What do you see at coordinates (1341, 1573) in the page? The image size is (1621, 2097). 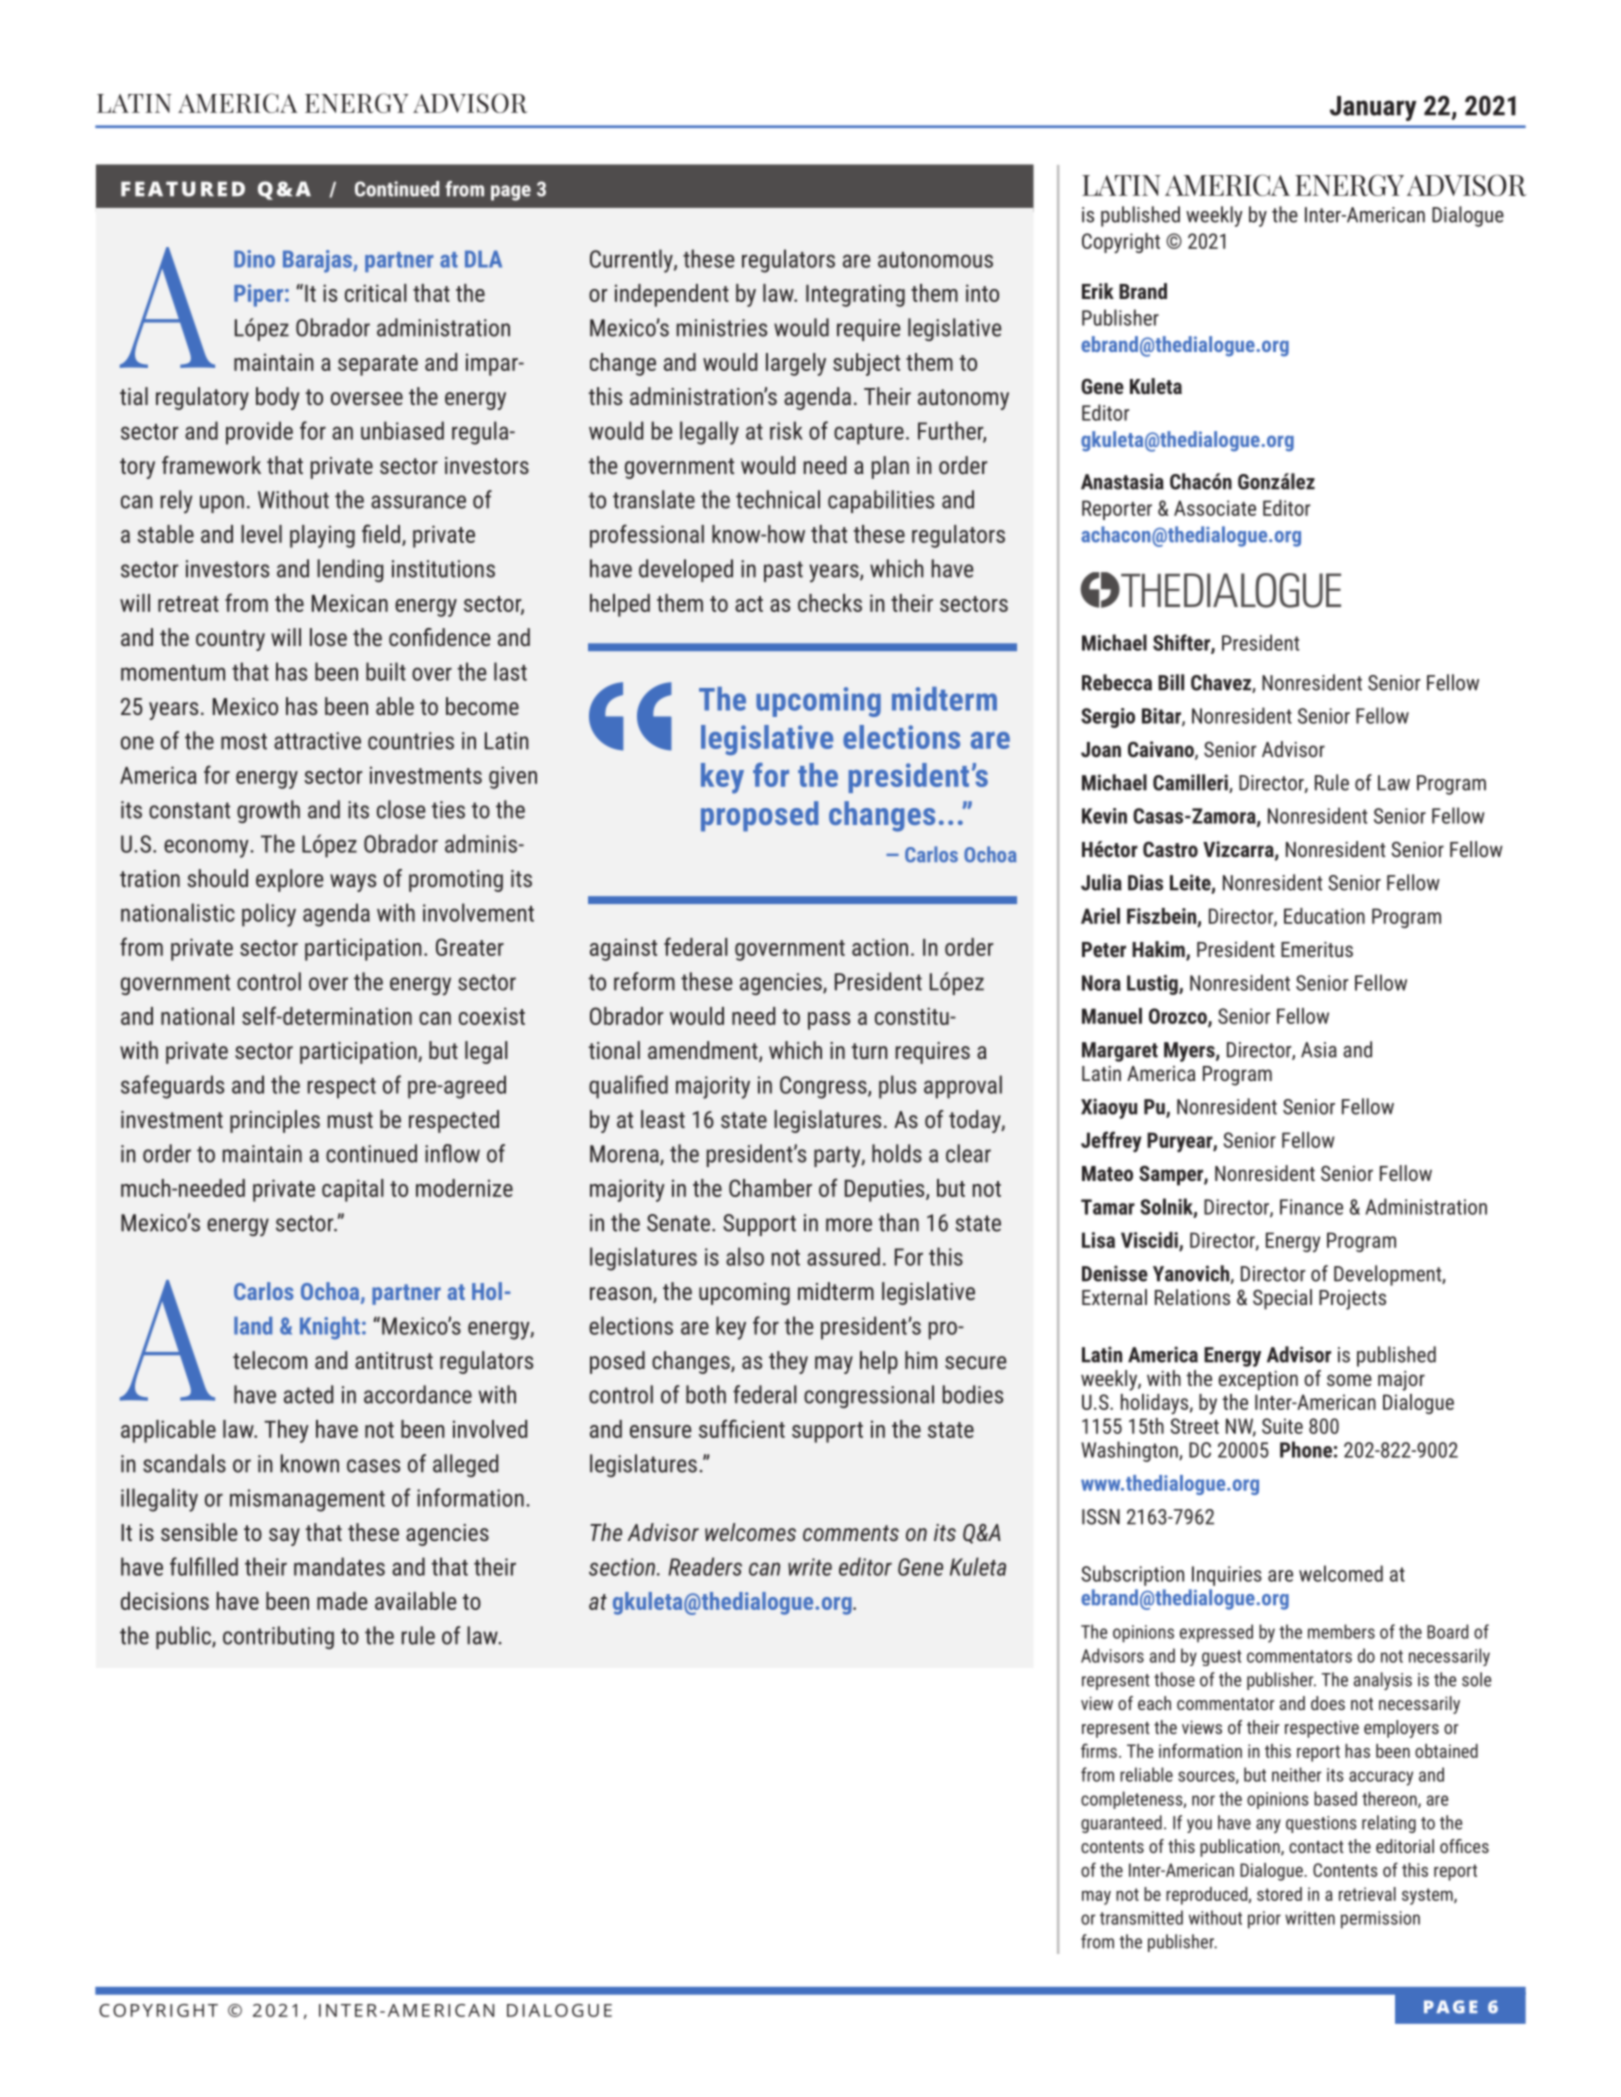 I see `welcomed` at bounding box center [1341, 1573].
